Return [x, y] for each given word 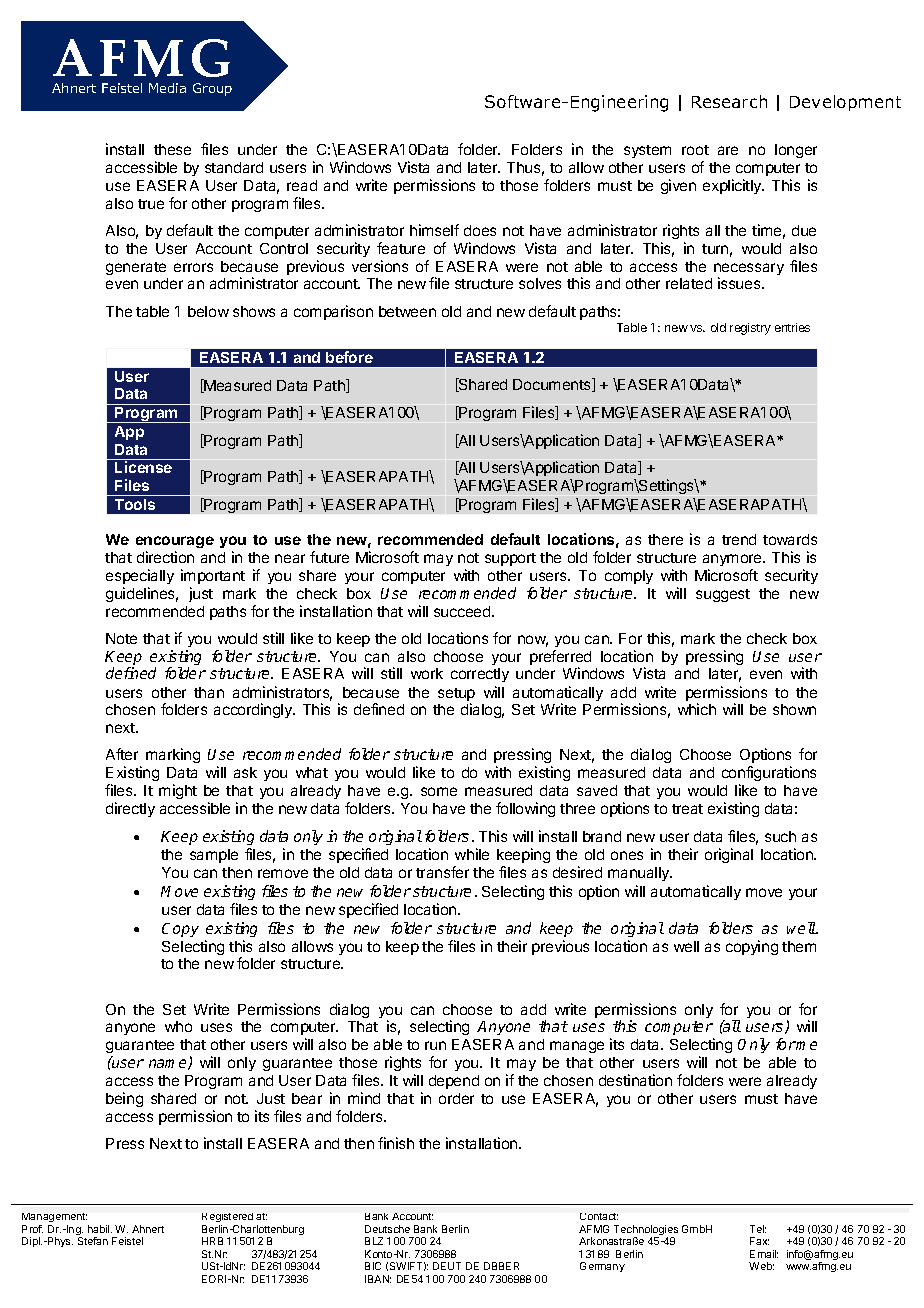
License [143, 467]
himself [434, 230]
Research [729, 101]
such [780, 836]
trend [739, 539]
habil [100, 1229]
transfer [442, 872]
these [172, 149]
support [510, 559]
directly [130, 809]
